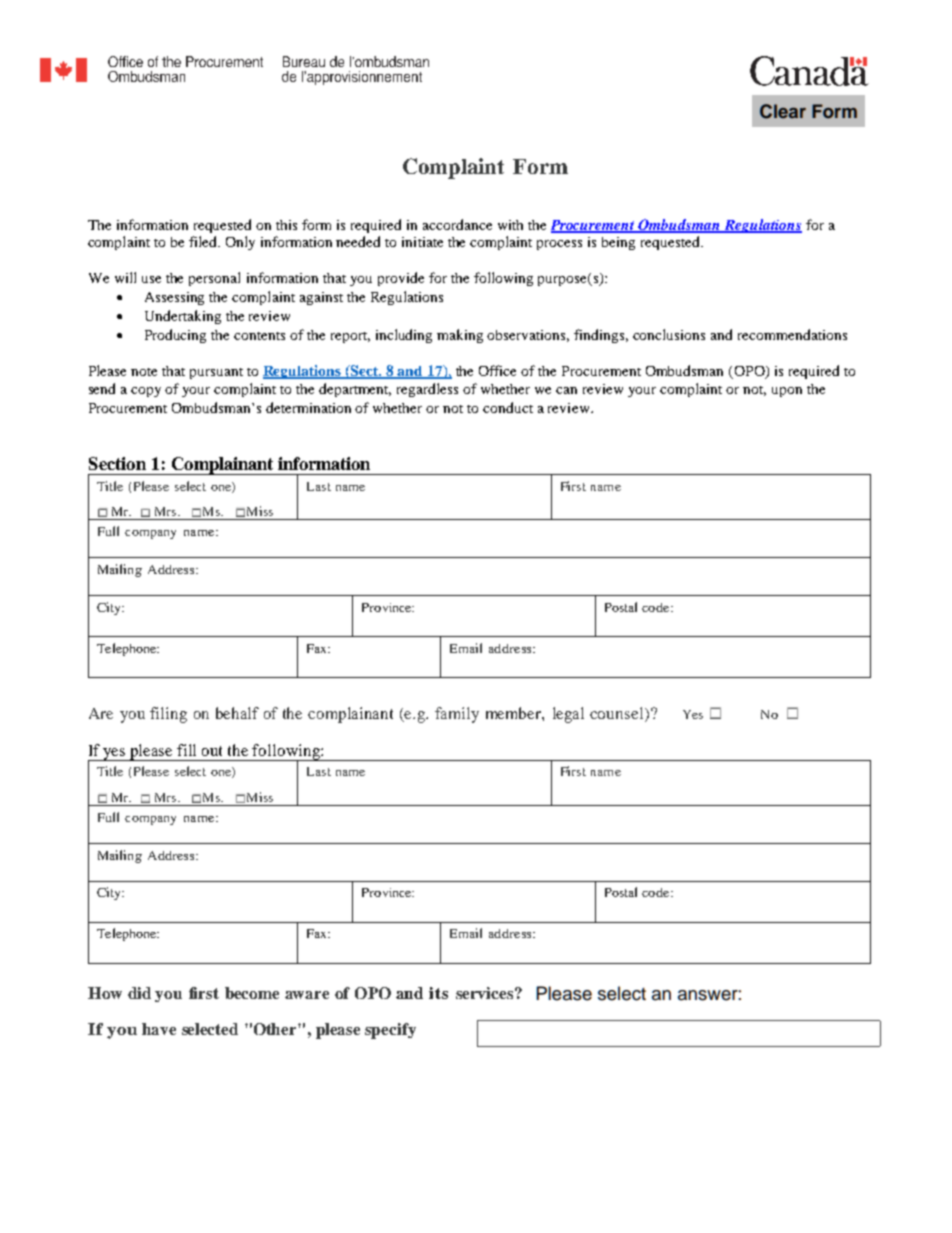 Image resolution: width=952 pixels, height=1233 pixels. What do you see at coordinates (618, 243) in the image?
I see `being` at bounding box center [618, 243].
